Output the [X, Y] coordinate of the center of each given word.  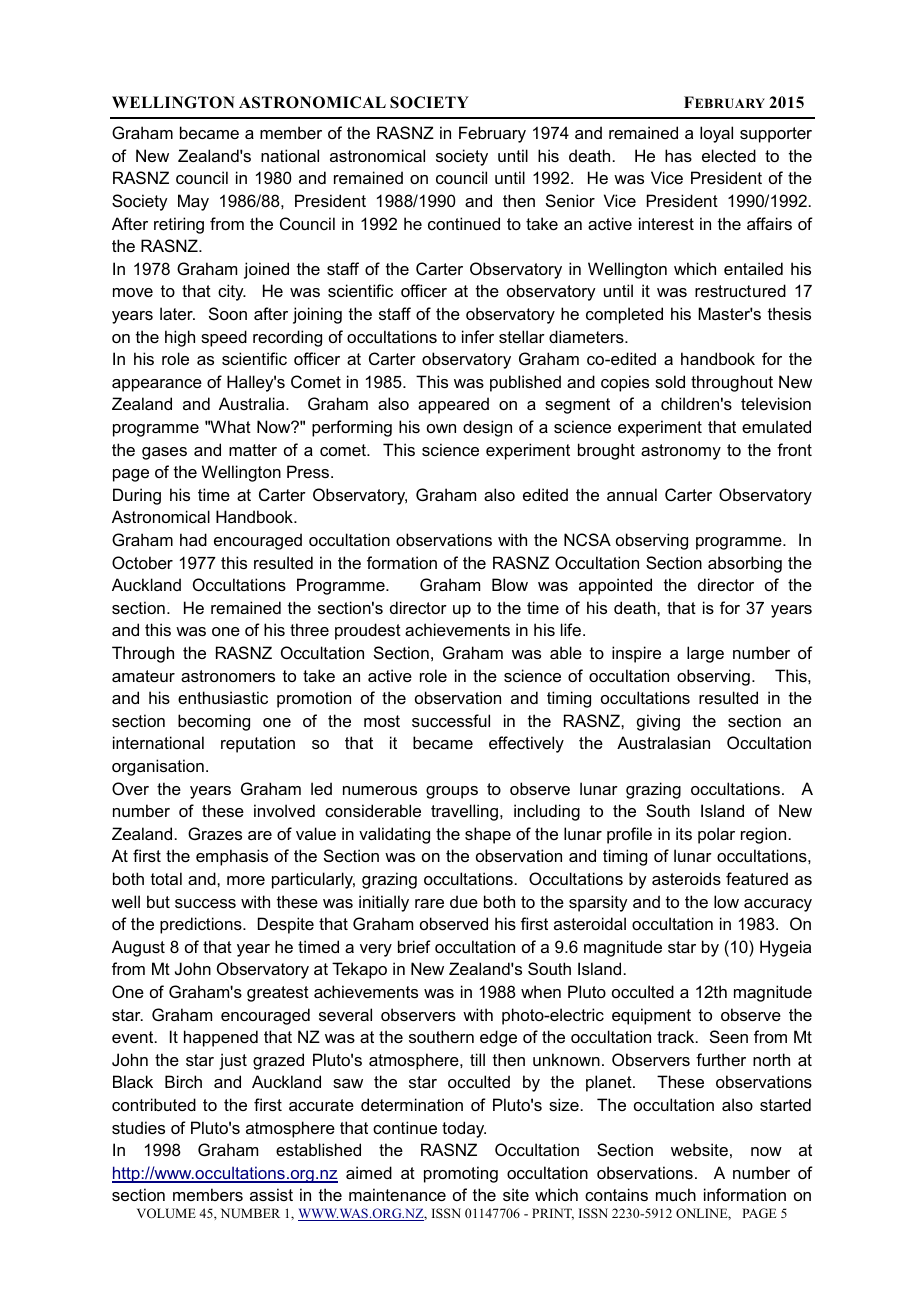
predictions [202, 925]
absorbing [745, 564]
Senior [570, 200]
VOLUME [166, 1213]
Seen [729, 1036]
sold [670, 381]
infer [478, 336]
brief [414, 946]
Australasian [663, 742]
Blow [510, 584]
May [193, 202]
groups [452, 792]
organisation [158, 767]
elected [729, 155]
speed [224, 338]
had [193, 539]
